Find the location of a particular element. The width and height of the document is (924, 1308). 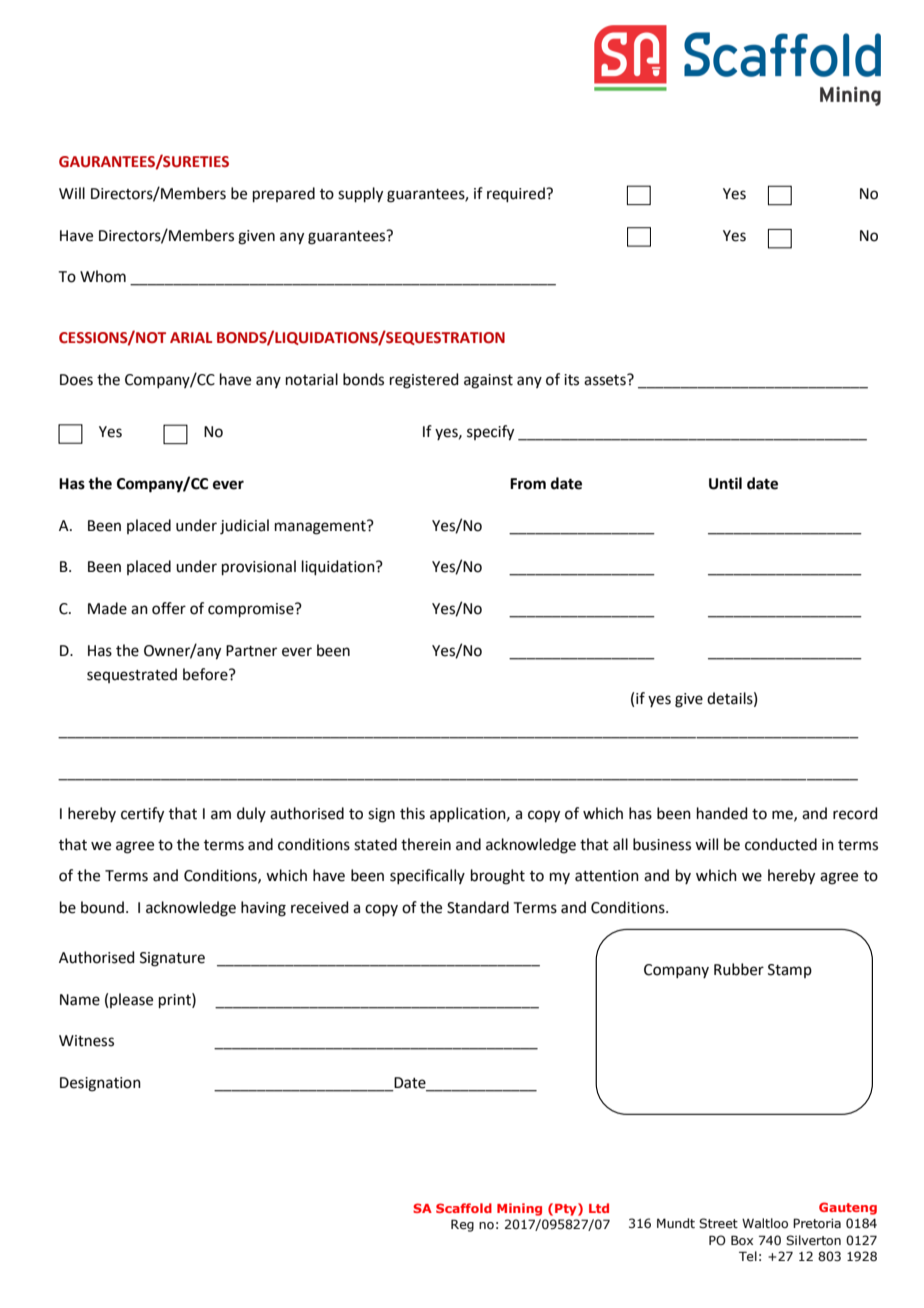

Mining is located at coordinates (519, 1209).
